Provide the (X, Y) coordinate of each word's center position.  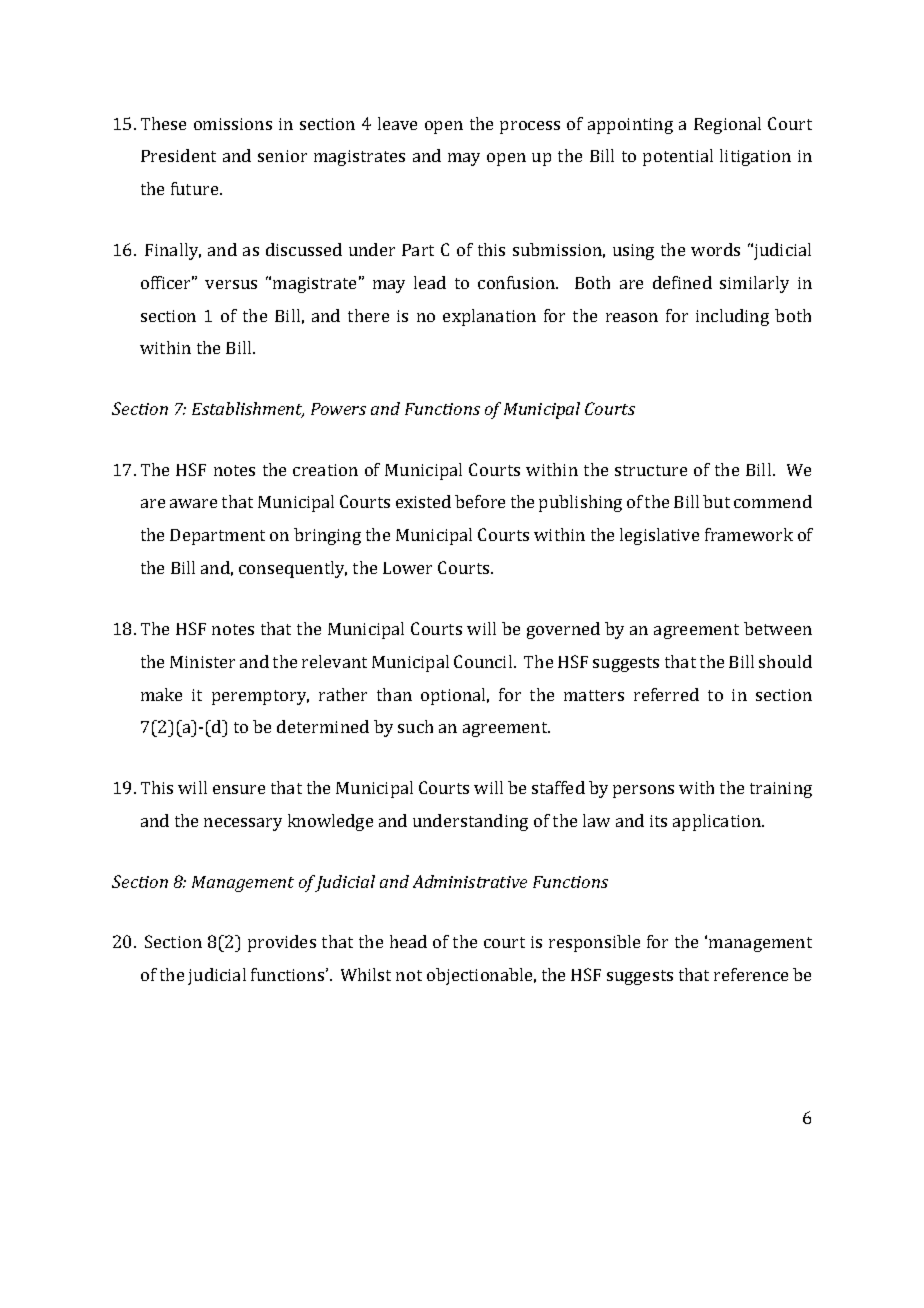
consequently (293, 569)
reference (751, 974)
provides (282, 943)
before (480, 501)
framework (749, 534)
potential (678, 157)
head (408, 941)
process (530, 127)
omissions (233, 124)
